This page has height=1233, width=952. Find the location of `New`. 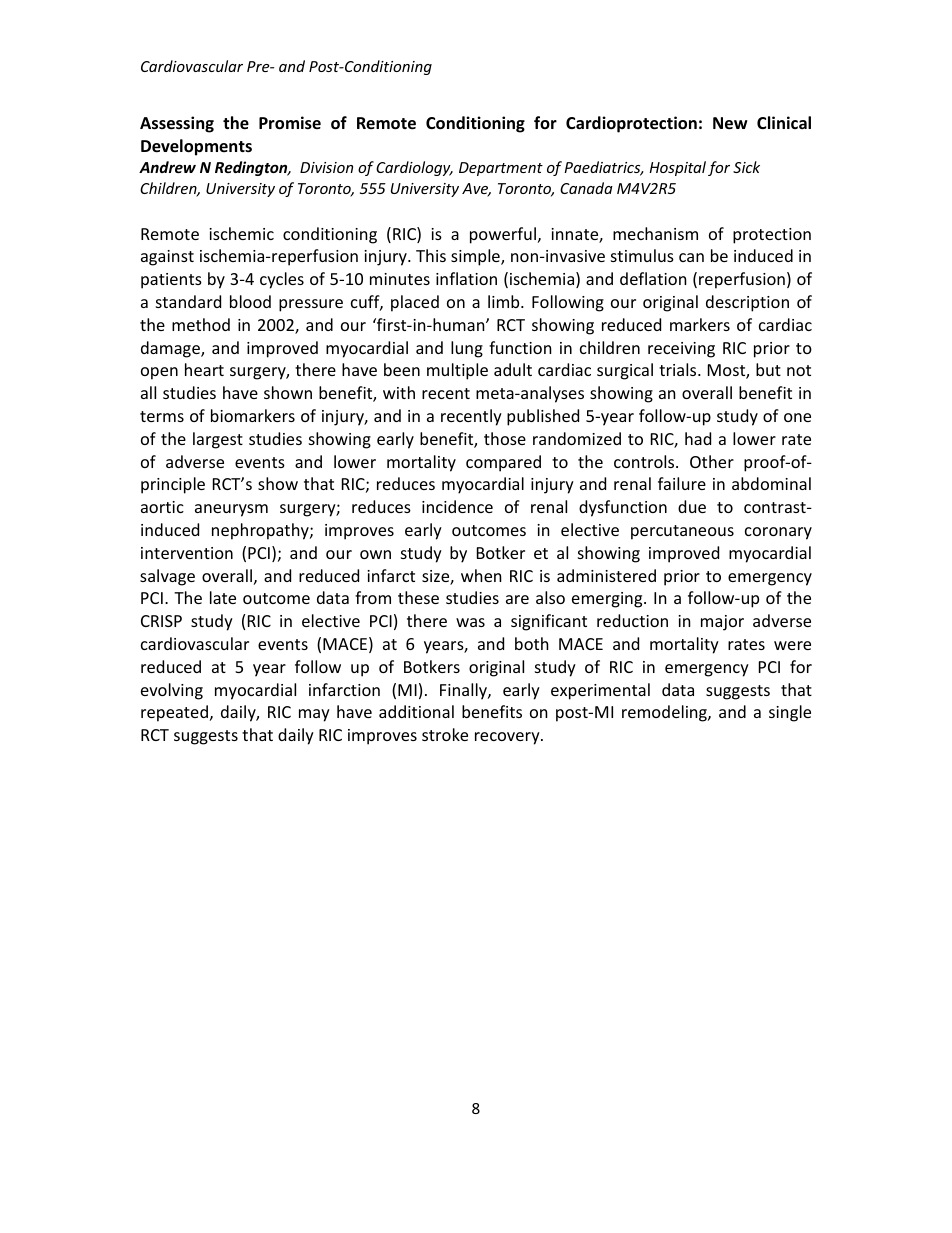

New is located at coordinates (730, 123).
